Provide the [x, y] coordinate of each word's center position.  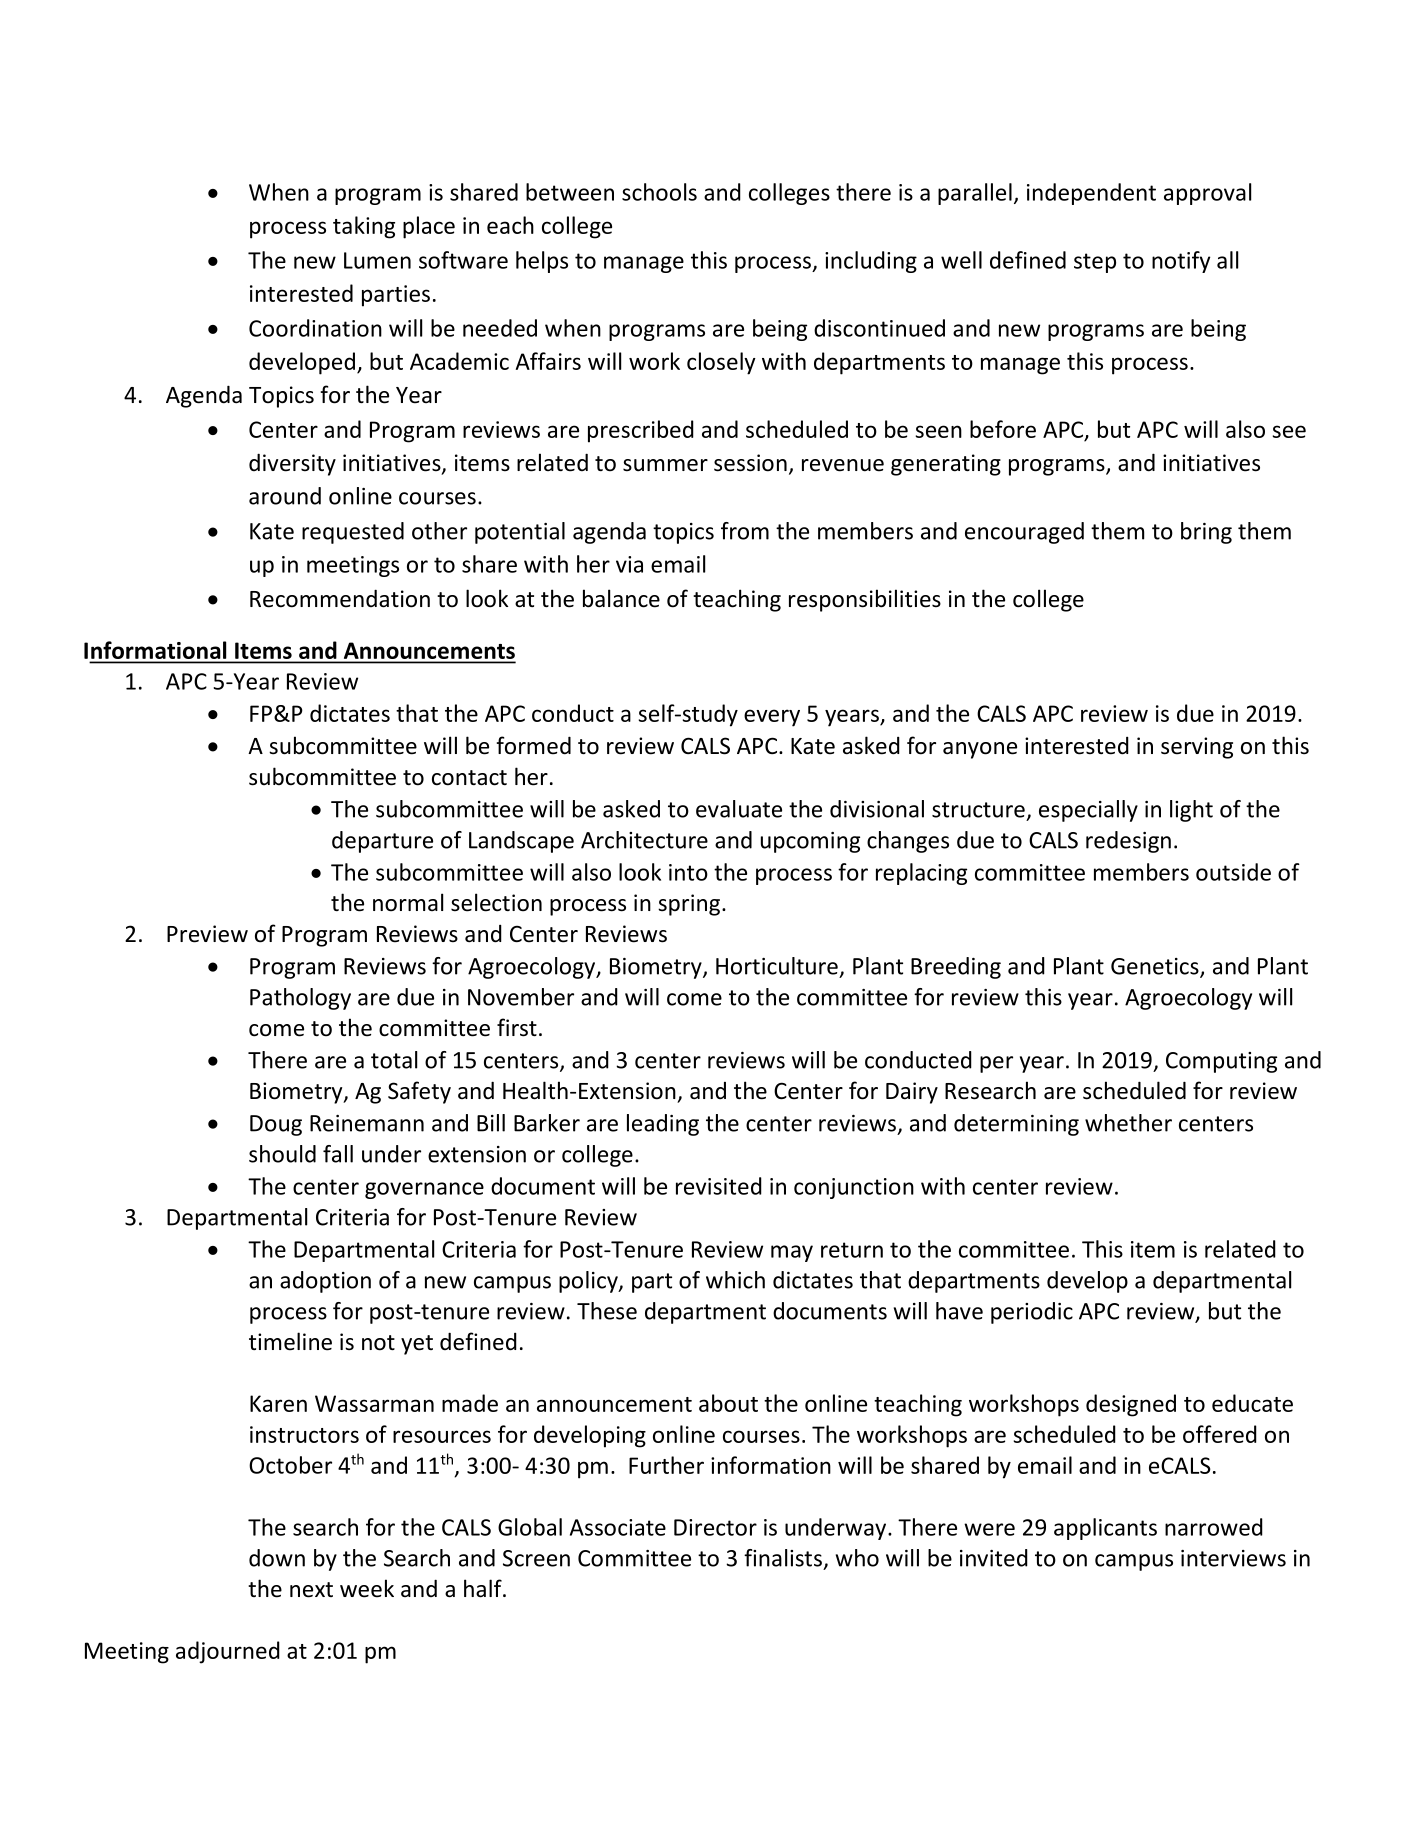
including [871, 262]
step [1095, 263]
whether [1128, 1123]
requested [353, 533]
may [792, 1253]
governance [424, 1190]
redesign [1128, 842]
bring [1206, 533]
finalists [783, 1558]
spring [689, 905]
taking [364, 227]
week [367, 1588]
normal [408, 902]
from [745, 531]
